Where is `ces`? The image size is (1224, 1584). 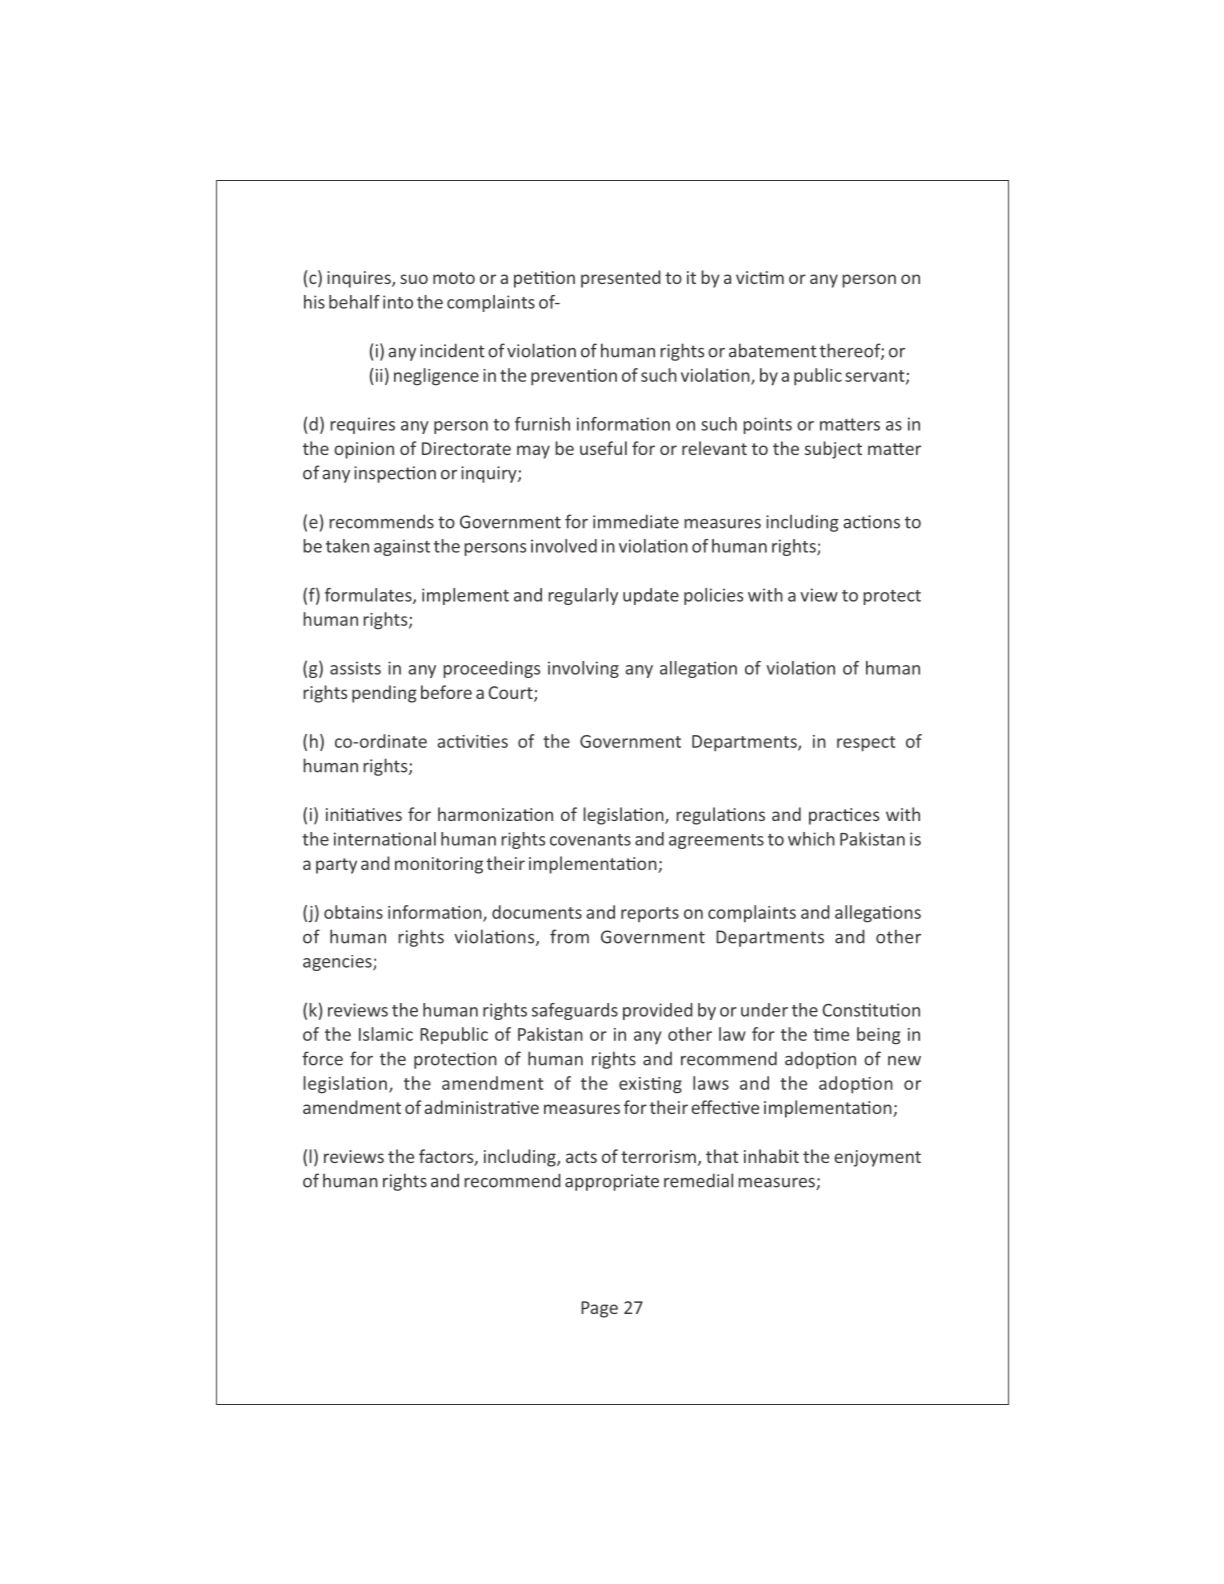 ces is located at coordinates (866, 816).
